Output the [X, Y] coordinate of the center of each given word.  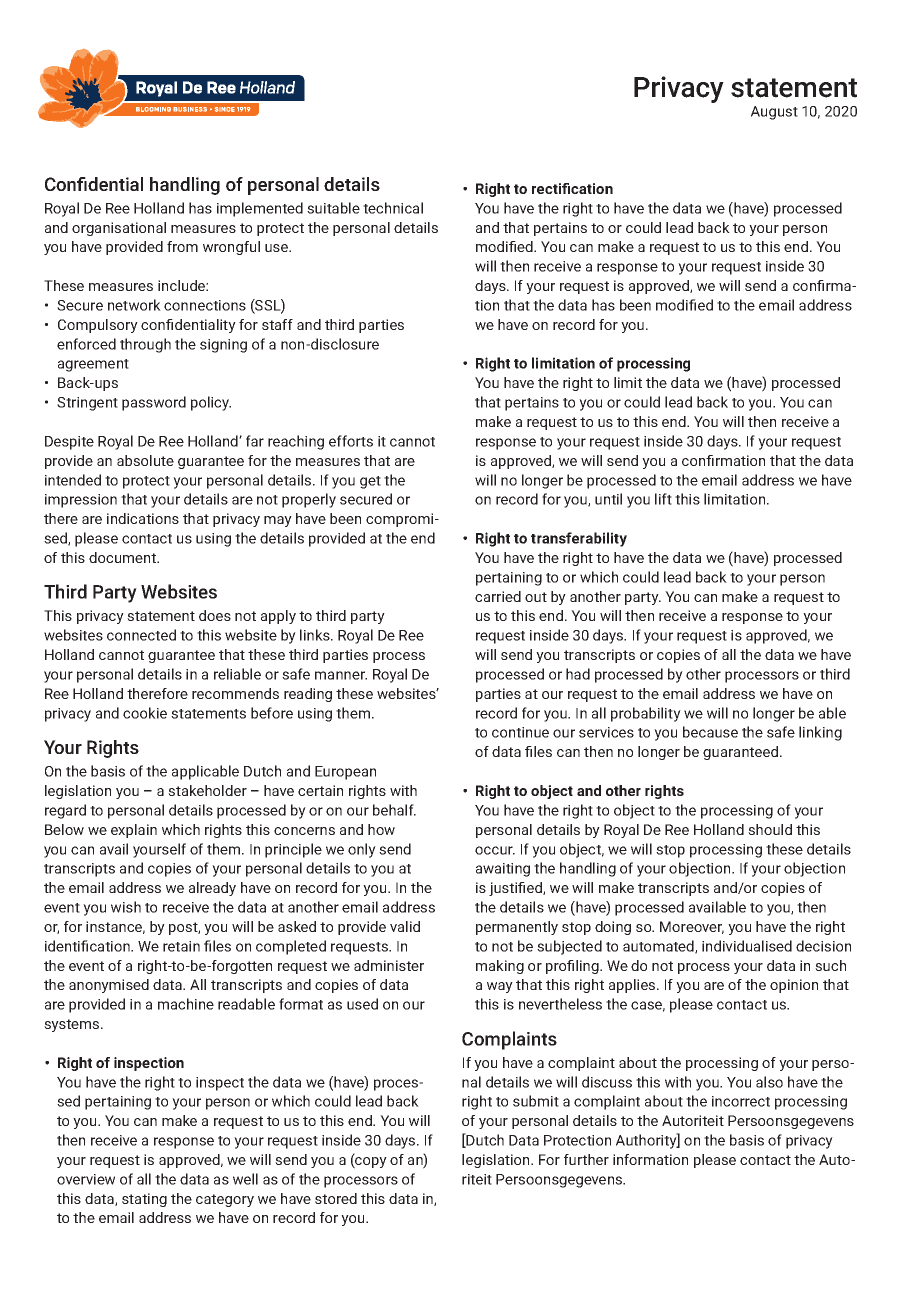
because [710, 732]
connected [141, 635]
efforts [351, 441]
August [774, 113]
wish [126, 907]
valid [405, 926]
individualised [747, 946]
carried [498, 596]
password [154, 403]
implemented [260, 209]
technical [393, 208]
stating [144, 1200]
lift [663, 499]
